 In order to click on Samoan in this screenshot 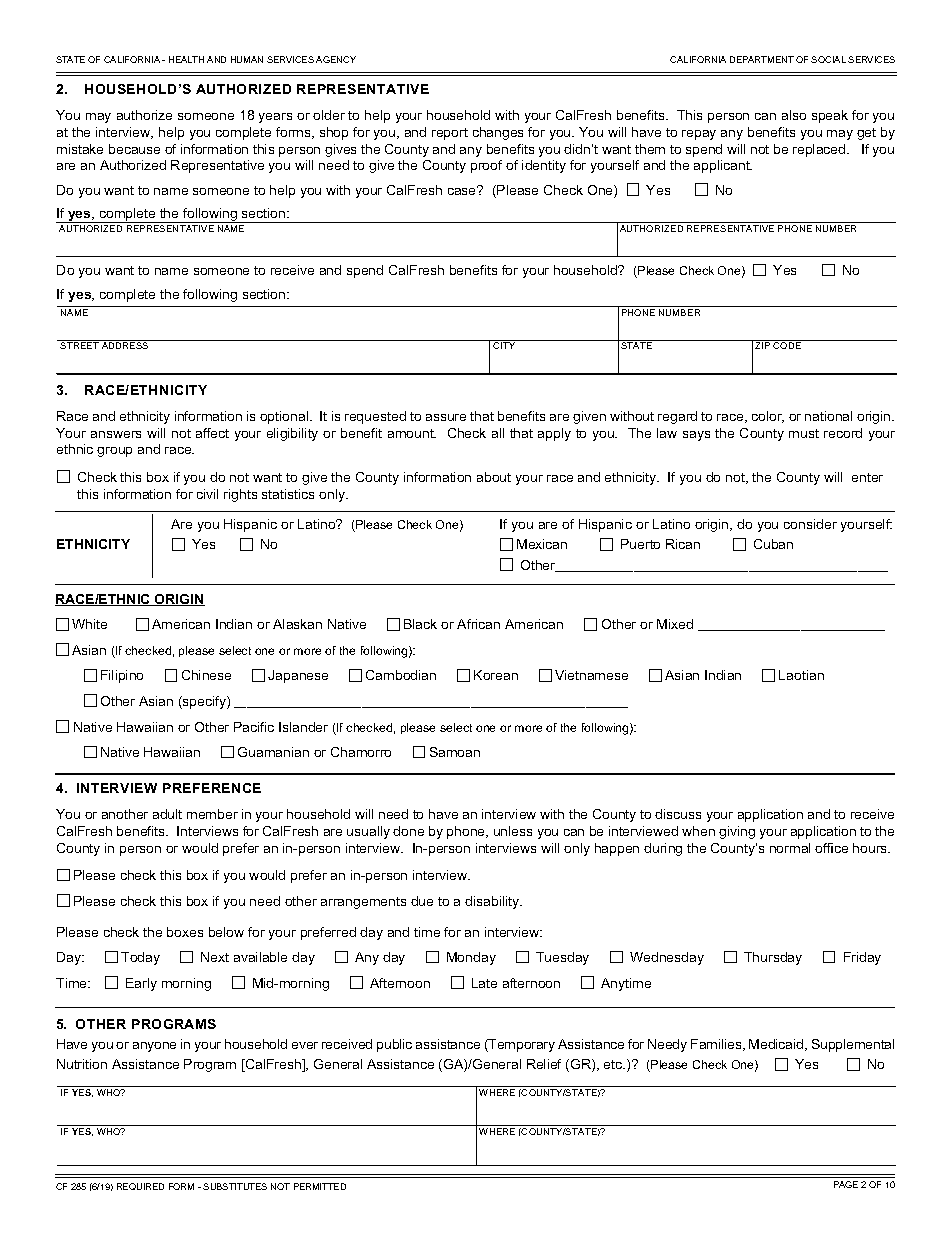, I will do `click(455, 752)`.
